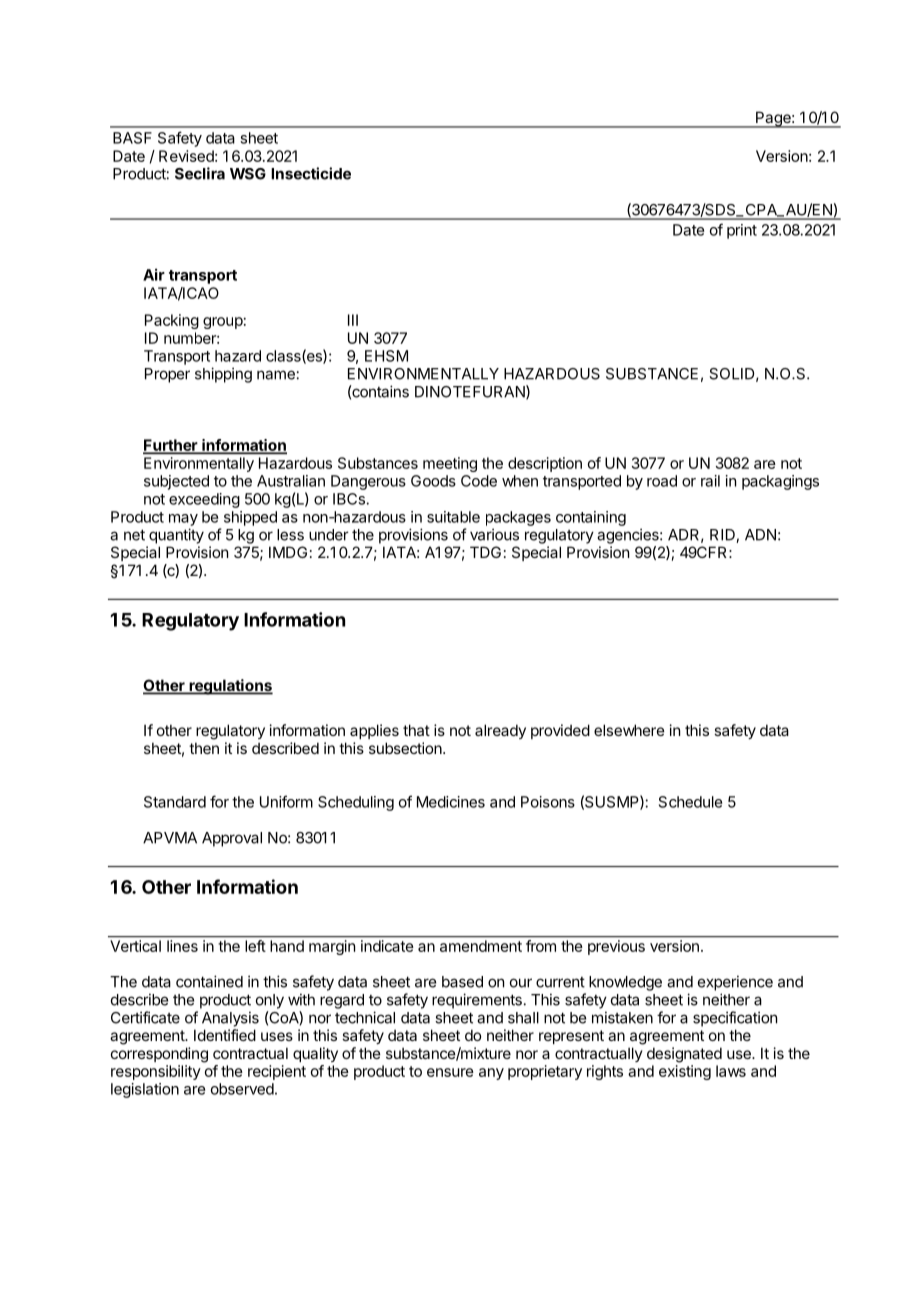 This screenshot has height=1308, width=924. Describe the element at coordinates (662, 481) in the screenshot. I see `road` at that location.
